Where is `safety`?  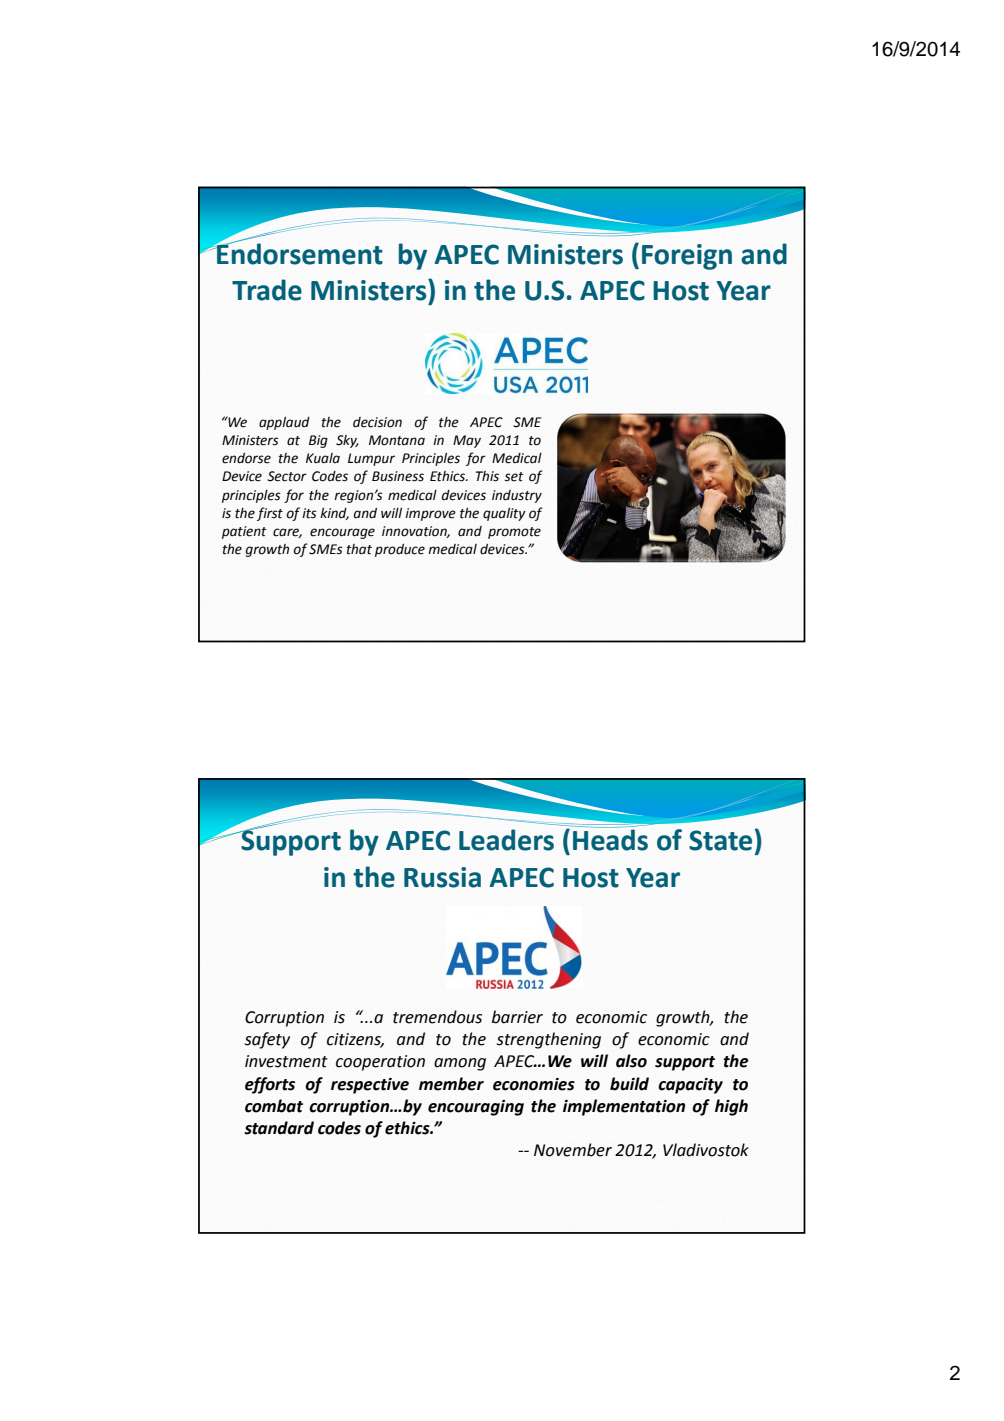
safety is located at coordinates (267, 1040).
